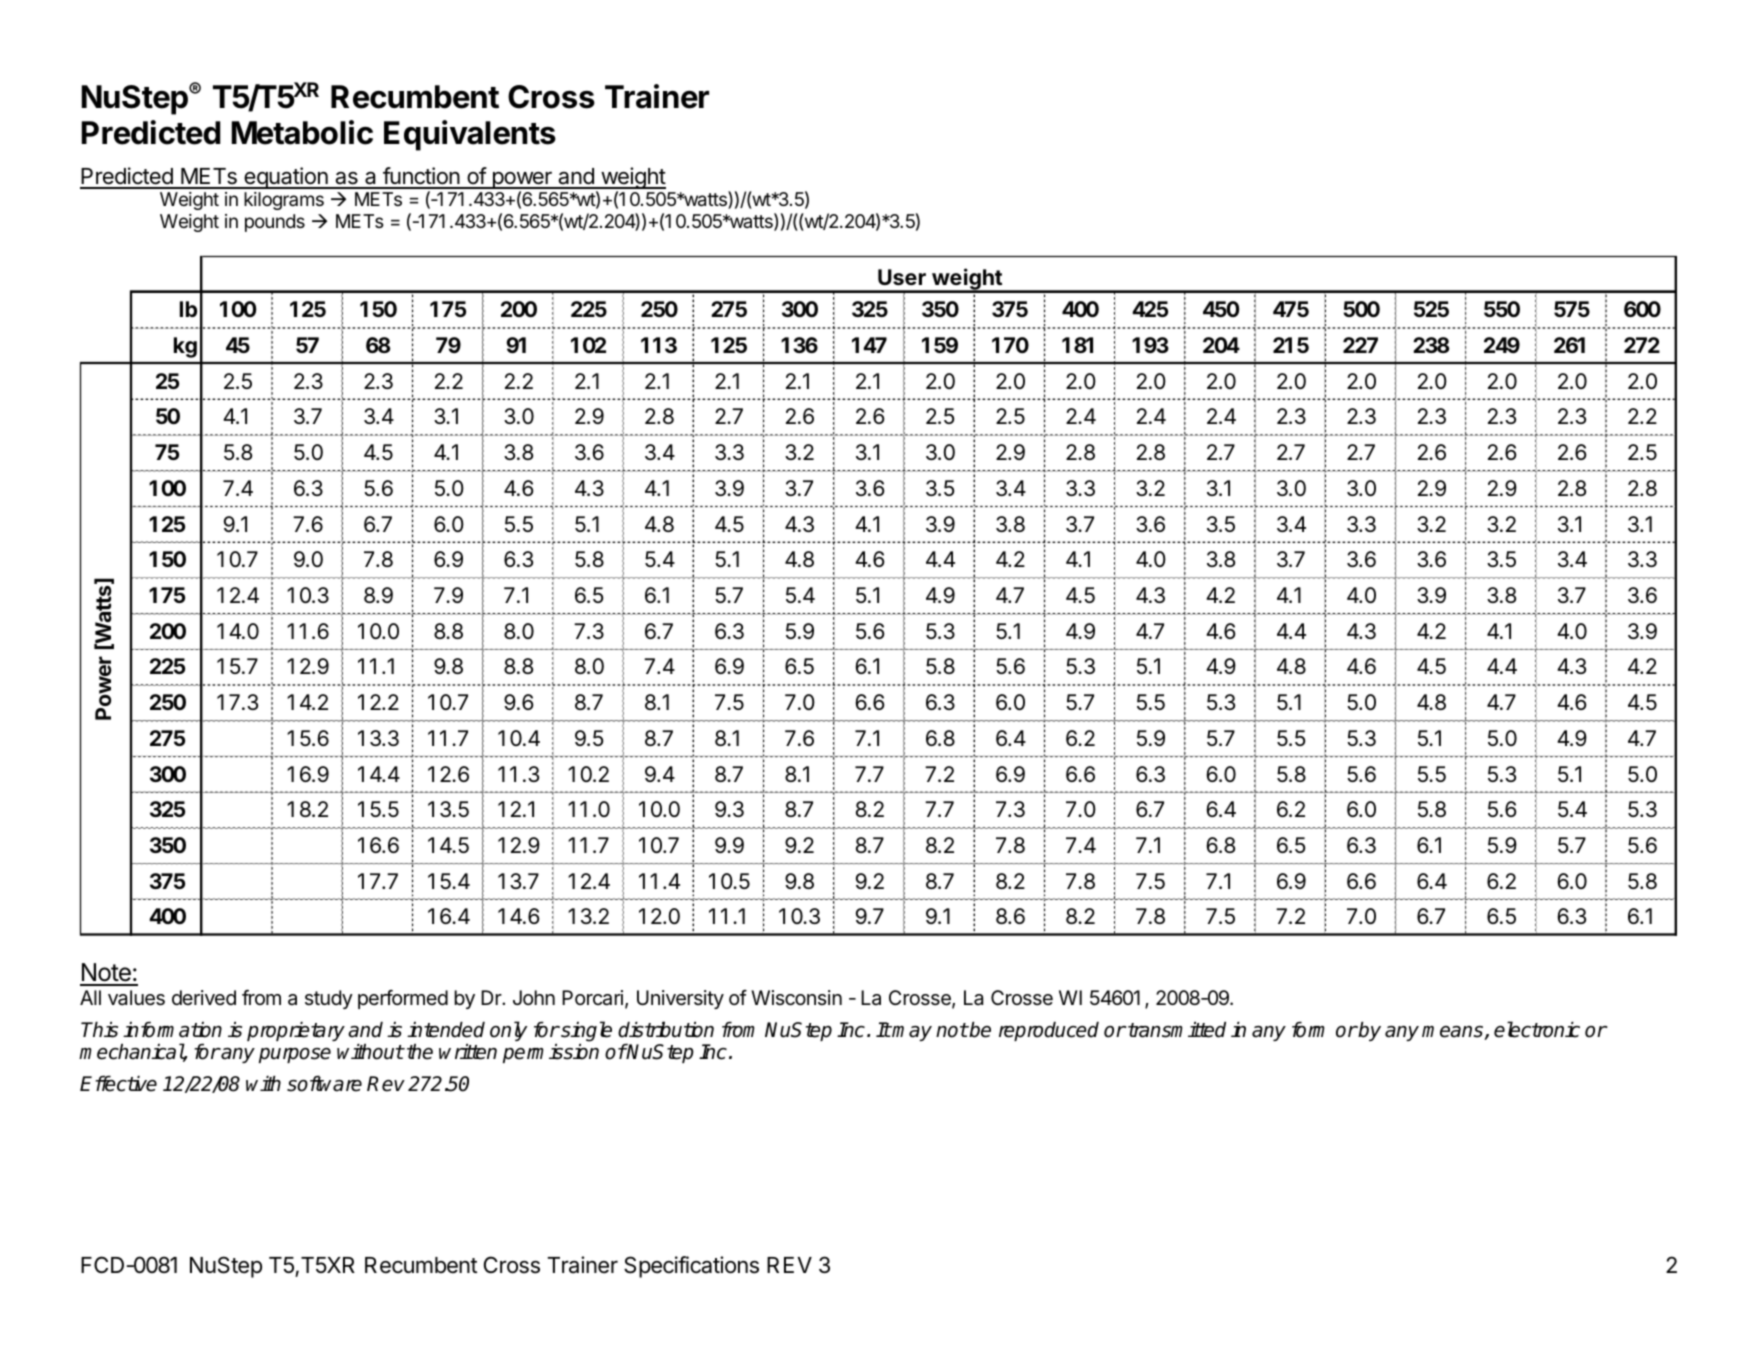 The width and height of the document is (1757, 1358). What do you see at coordinates (470, 135) in the document?
I see `Equivalents` at bounding box center [470, 135].
